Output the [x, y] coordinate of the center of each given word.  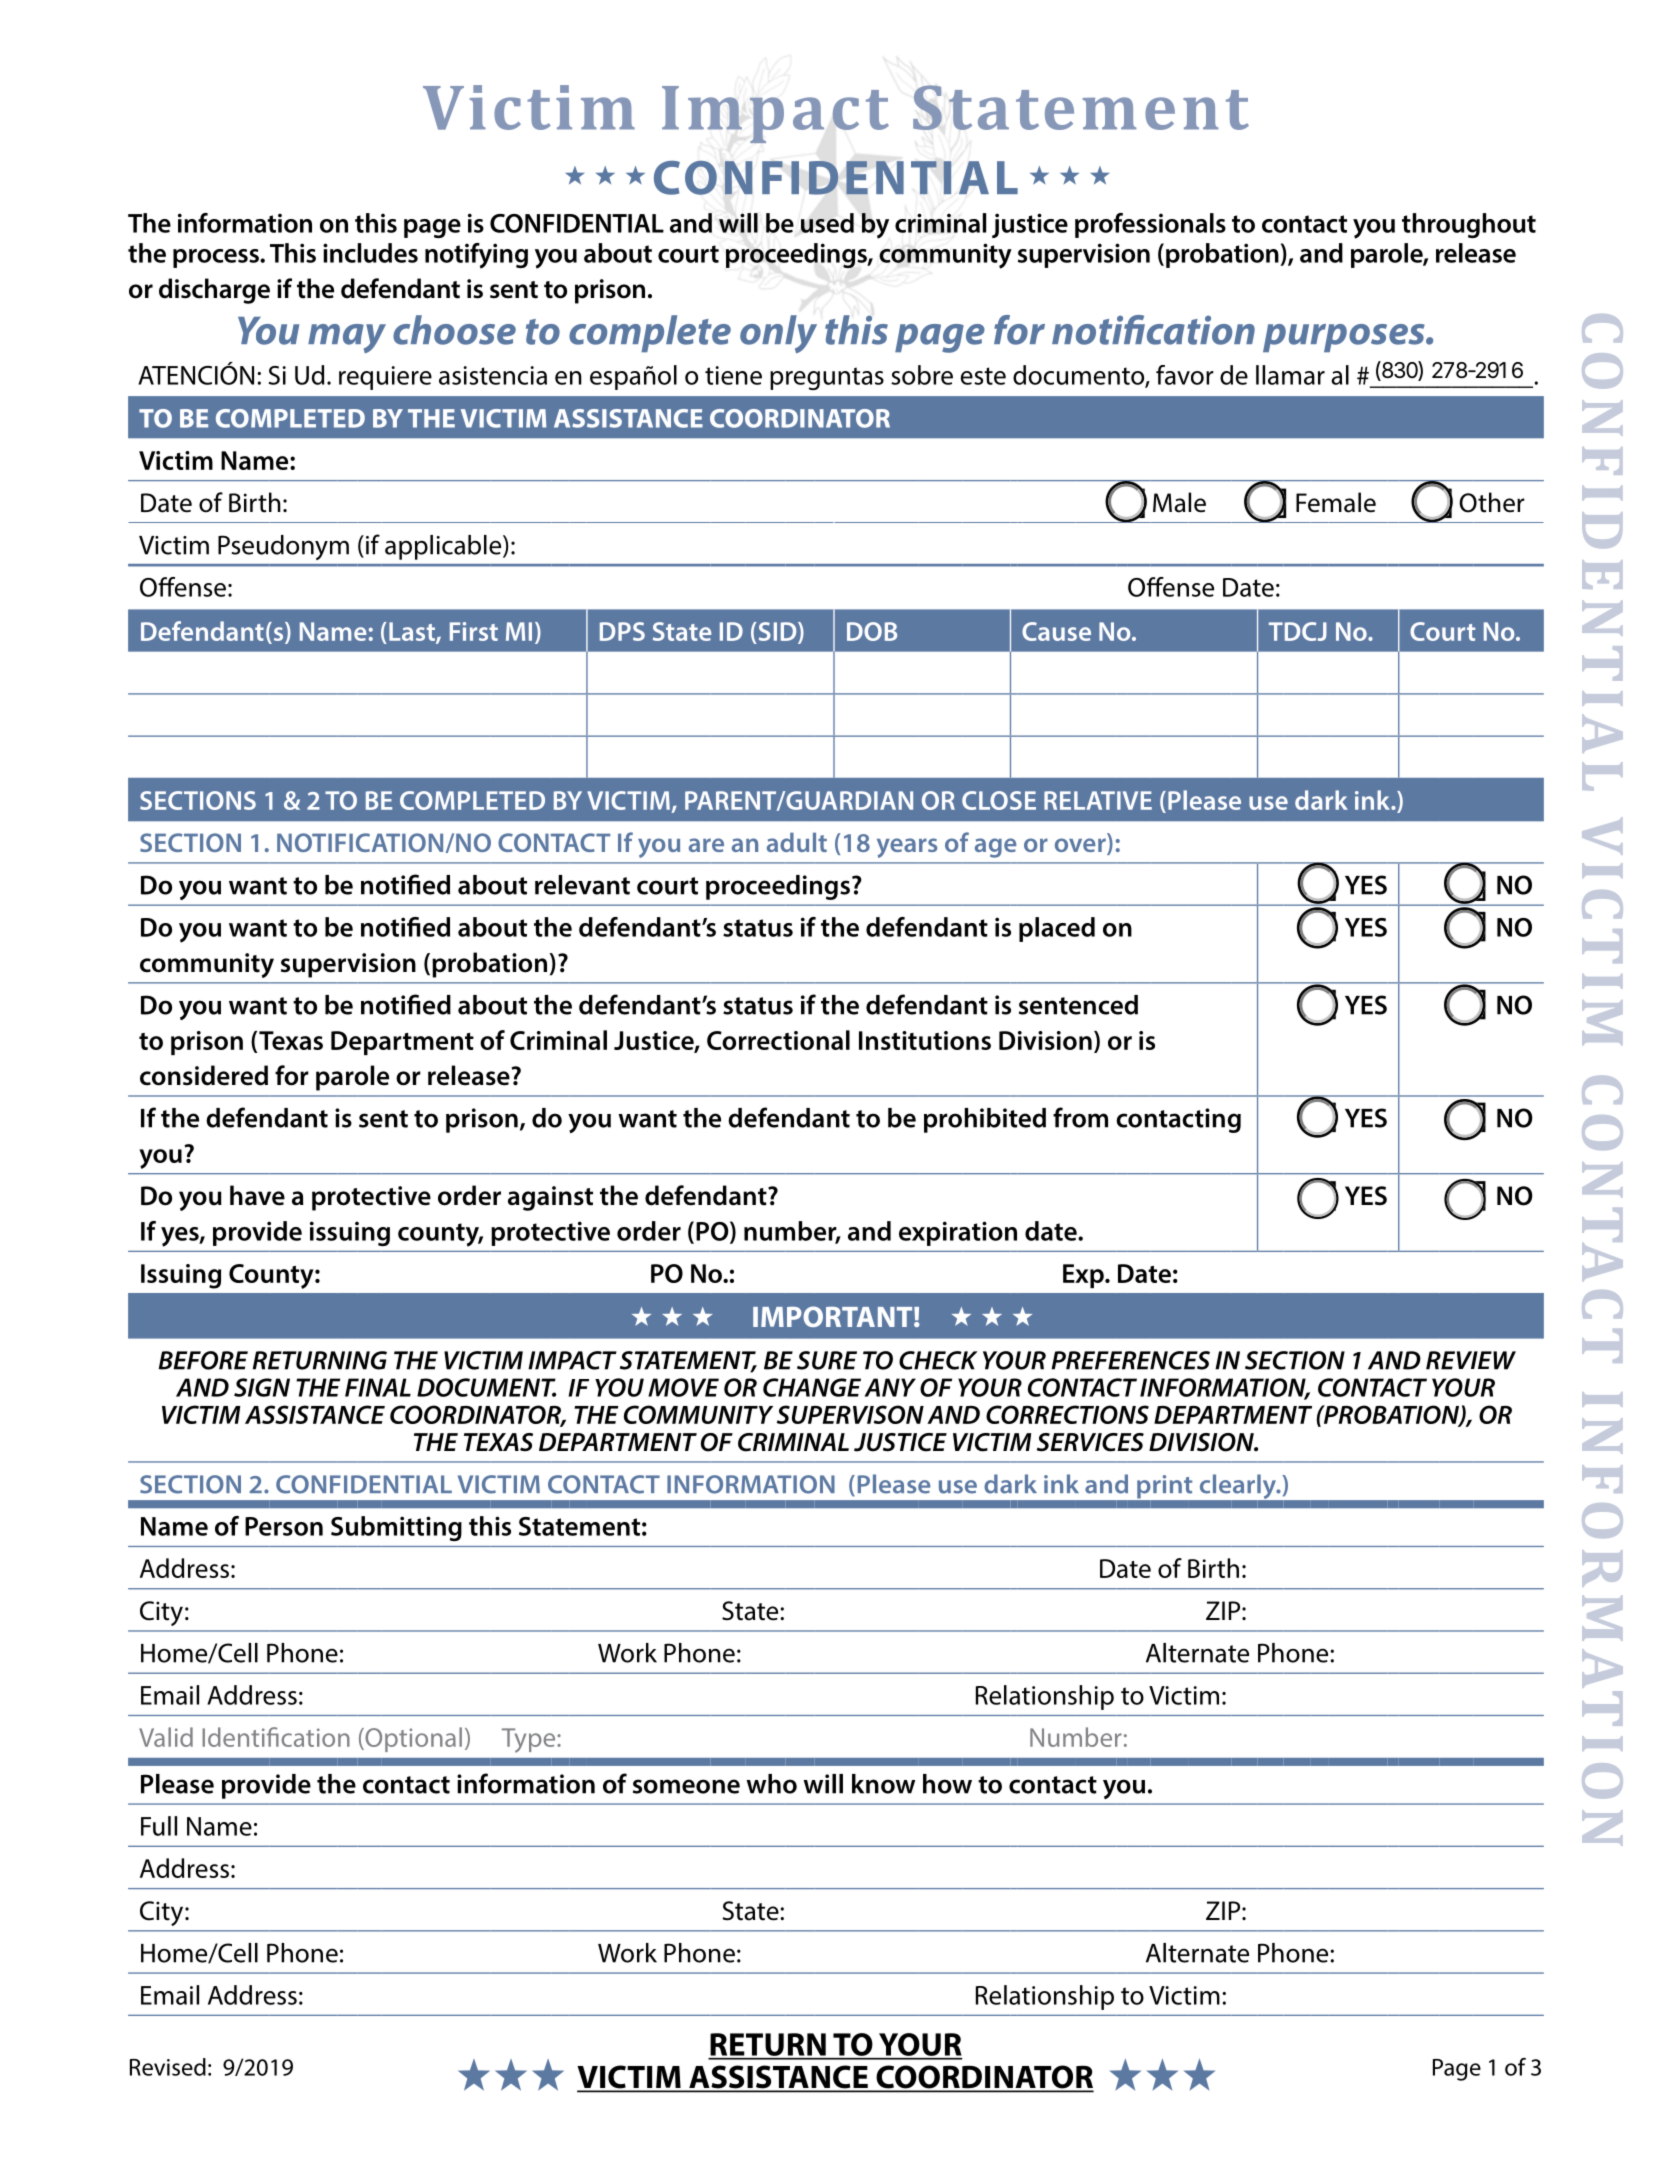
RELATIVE [1098, 800]
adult [797, 842]
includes [370, 253]
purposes [1345, 338]
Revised [168, 2067]
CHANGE [812, 1387]
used [827, 223]
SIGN [262, 1387]
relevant [582, 885]
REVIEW [1471, 1360]
